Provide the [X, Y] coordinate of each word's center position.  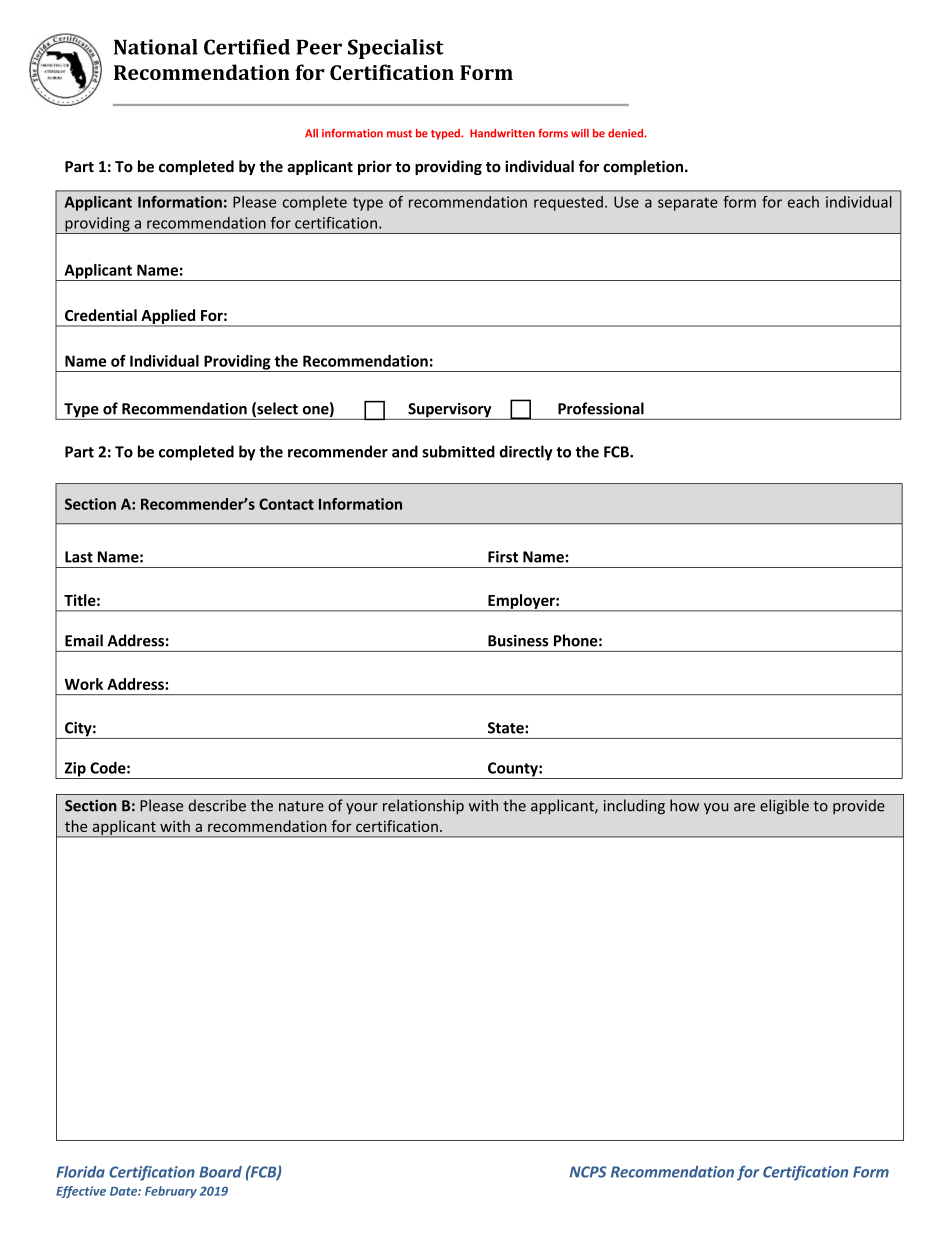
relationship [423, 807]
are [744, 807]
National [156, 47]
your [362, 808]
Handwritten [502, 133]
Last [79, 557]
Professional [601, 408]
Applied [168, 317]
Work [83, 684]
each [803, 202]
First [503, 557]
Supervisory [450, 411]
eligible [784, 807]
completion [643, 167]
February [171, 1192]
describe [217, 805]
